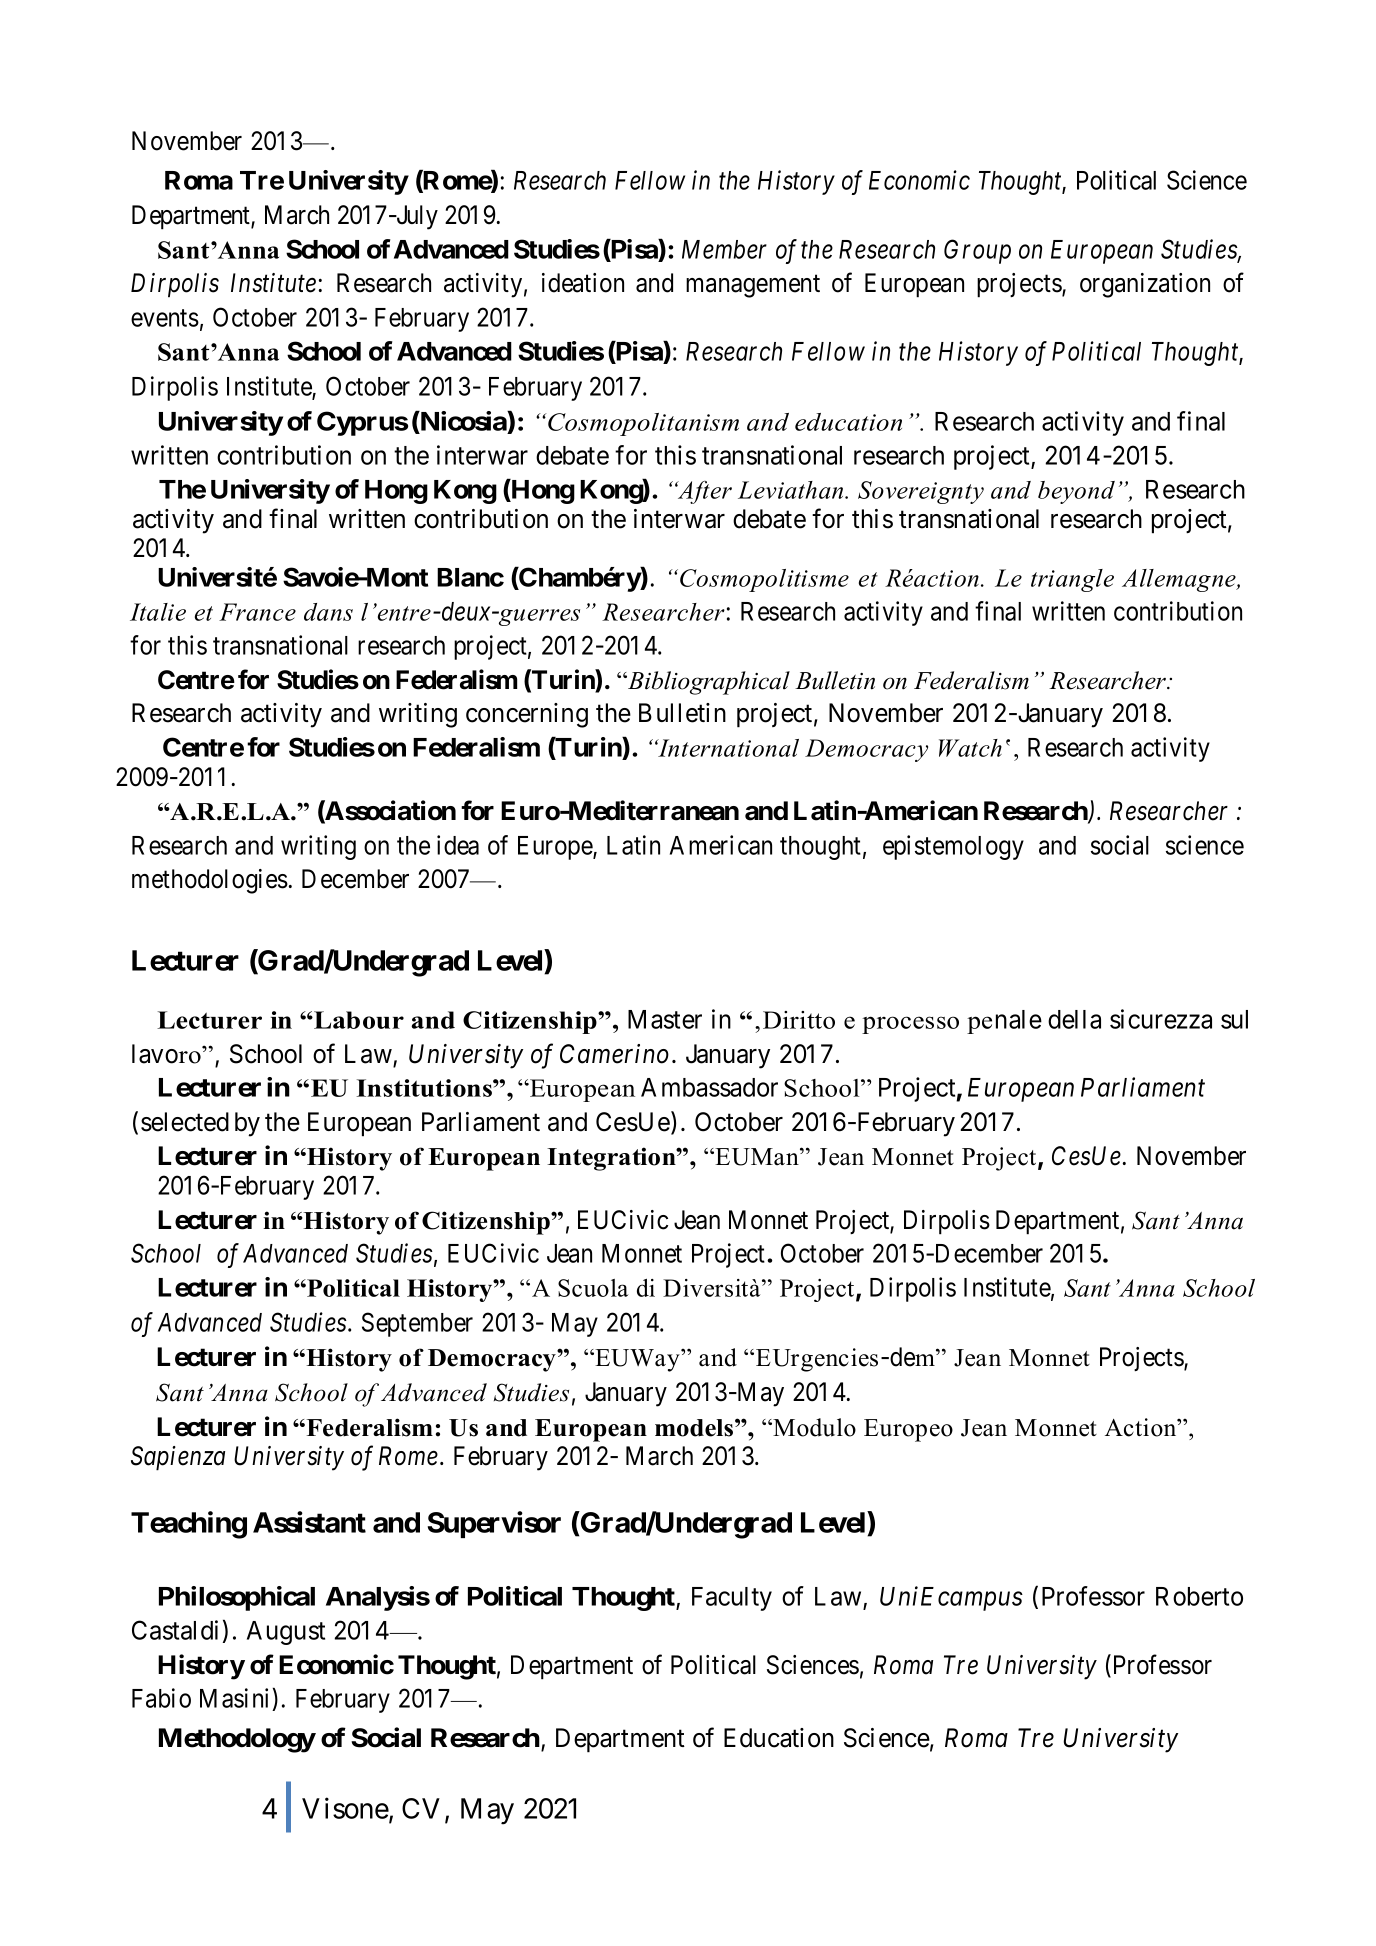 The height and width of the image is (1946, 1376). What do you see at coordinates (753, 286) in the image?
I see `management` at bounding box center [753, 286].
